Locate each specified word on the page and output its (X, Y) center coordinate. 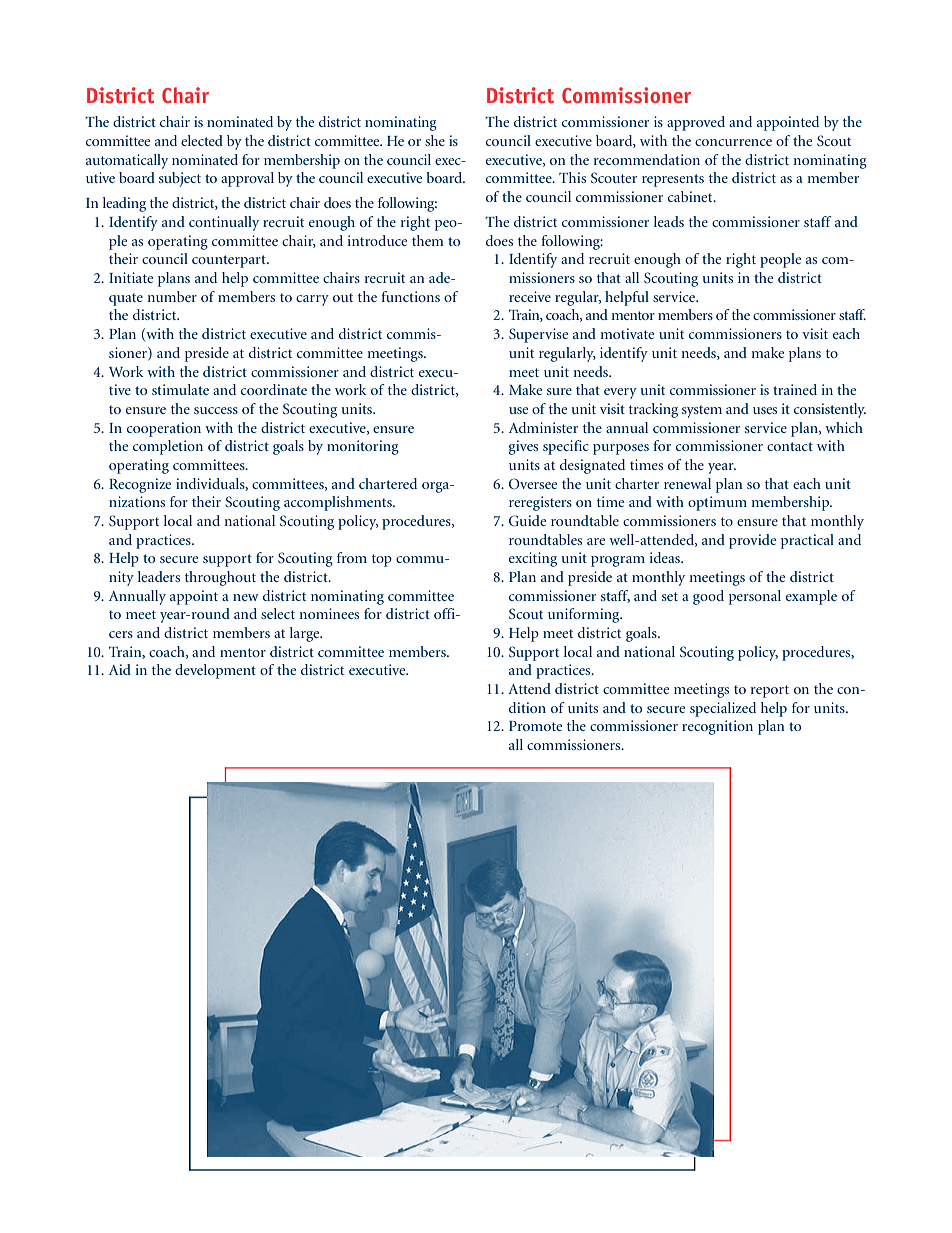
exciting (533, 559)
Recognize (140, 485)
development (215, 671)
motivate (627, 333)
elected (202, 140)
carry (312, 300)
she (435, 140)
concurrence (733, 142)
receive (530, 296)
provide (752, 541)
